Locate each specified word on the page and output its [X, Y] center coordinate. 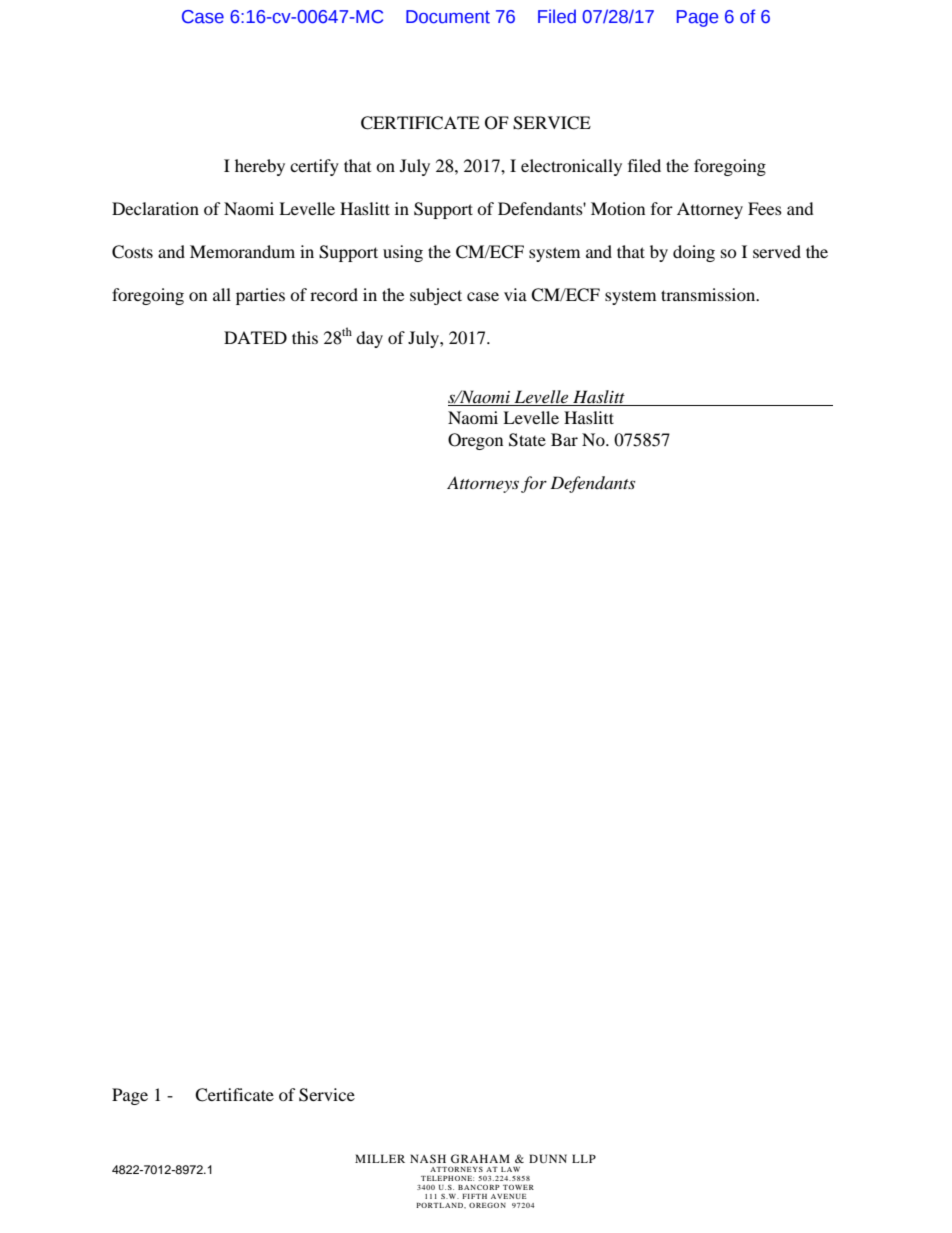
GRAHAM [480, 1158]
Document [448, 17]
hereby [260, 167]
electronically [571, 167]
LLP [584, 1158]
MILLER [380, 1158]
